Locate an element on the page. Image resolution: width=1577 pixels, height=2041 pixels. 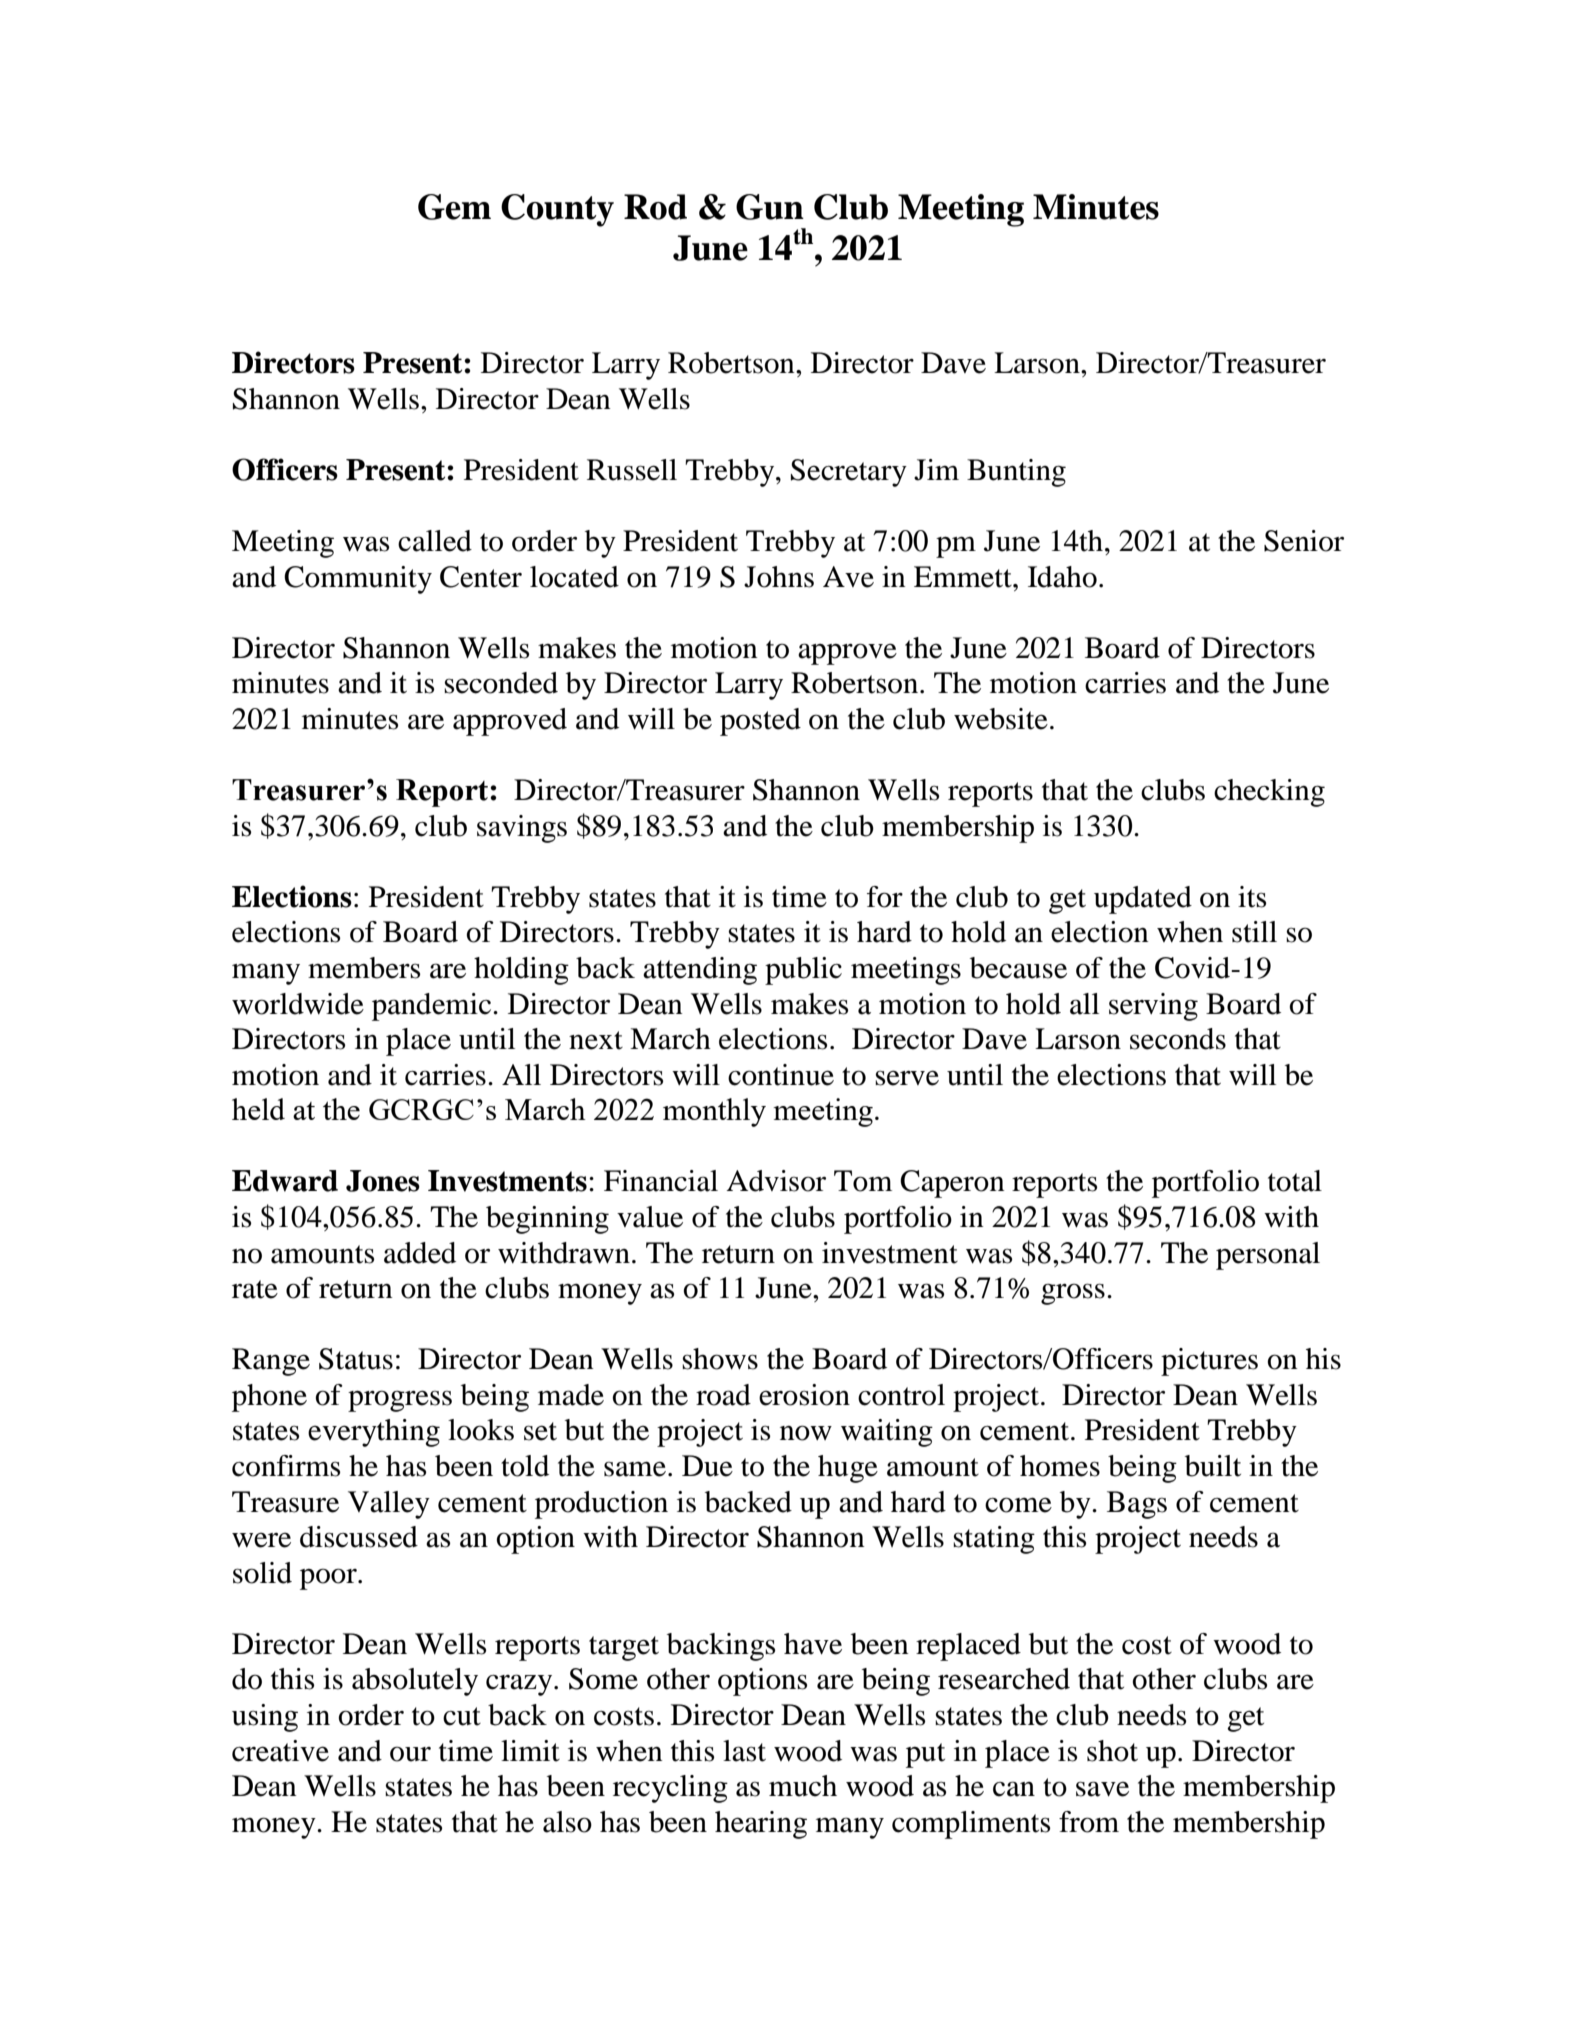
Bunting is located at coordinates (1016, 473).
